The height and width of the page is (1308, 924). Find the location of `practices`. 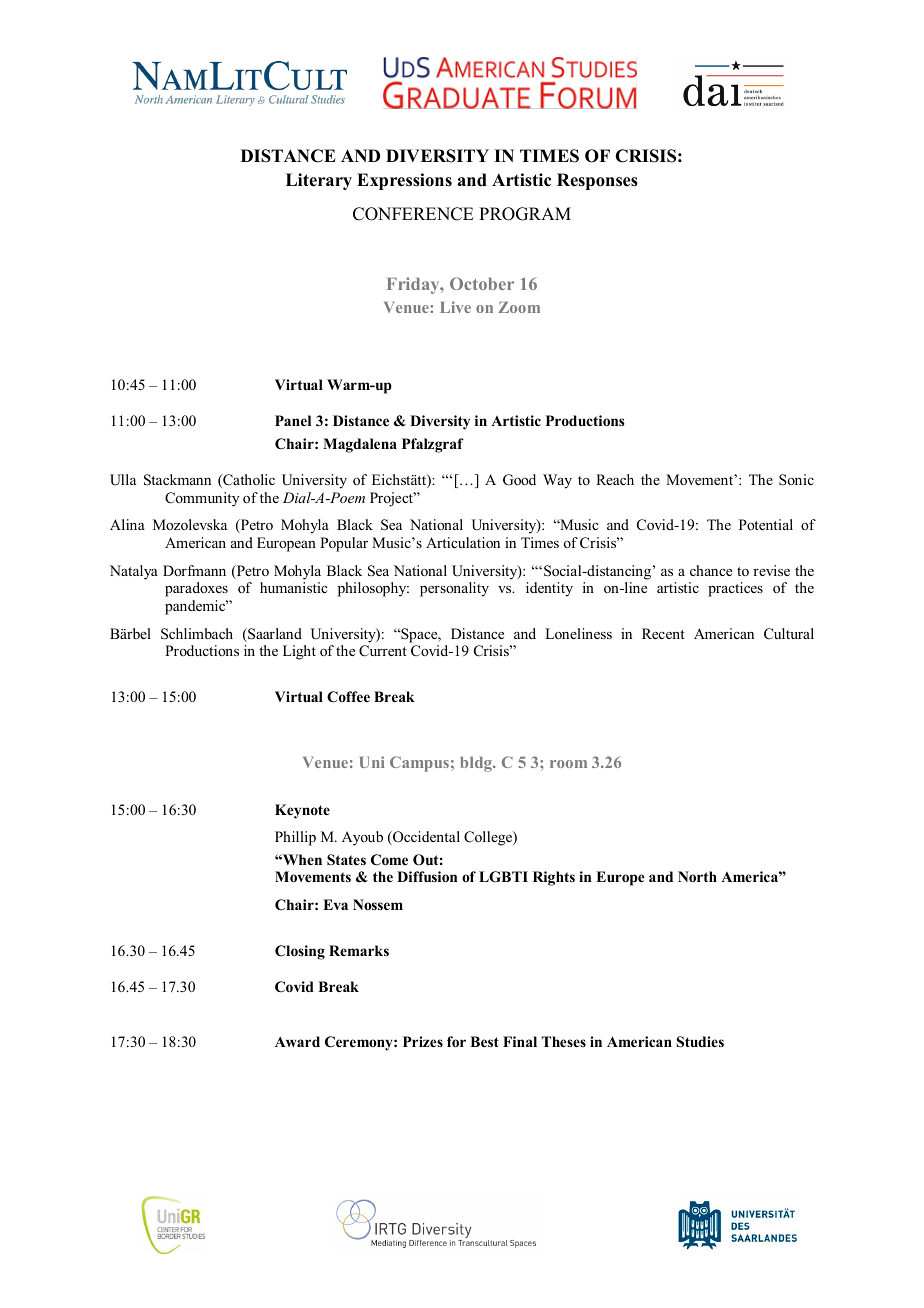

practices is located at coordinates (735, 589).
